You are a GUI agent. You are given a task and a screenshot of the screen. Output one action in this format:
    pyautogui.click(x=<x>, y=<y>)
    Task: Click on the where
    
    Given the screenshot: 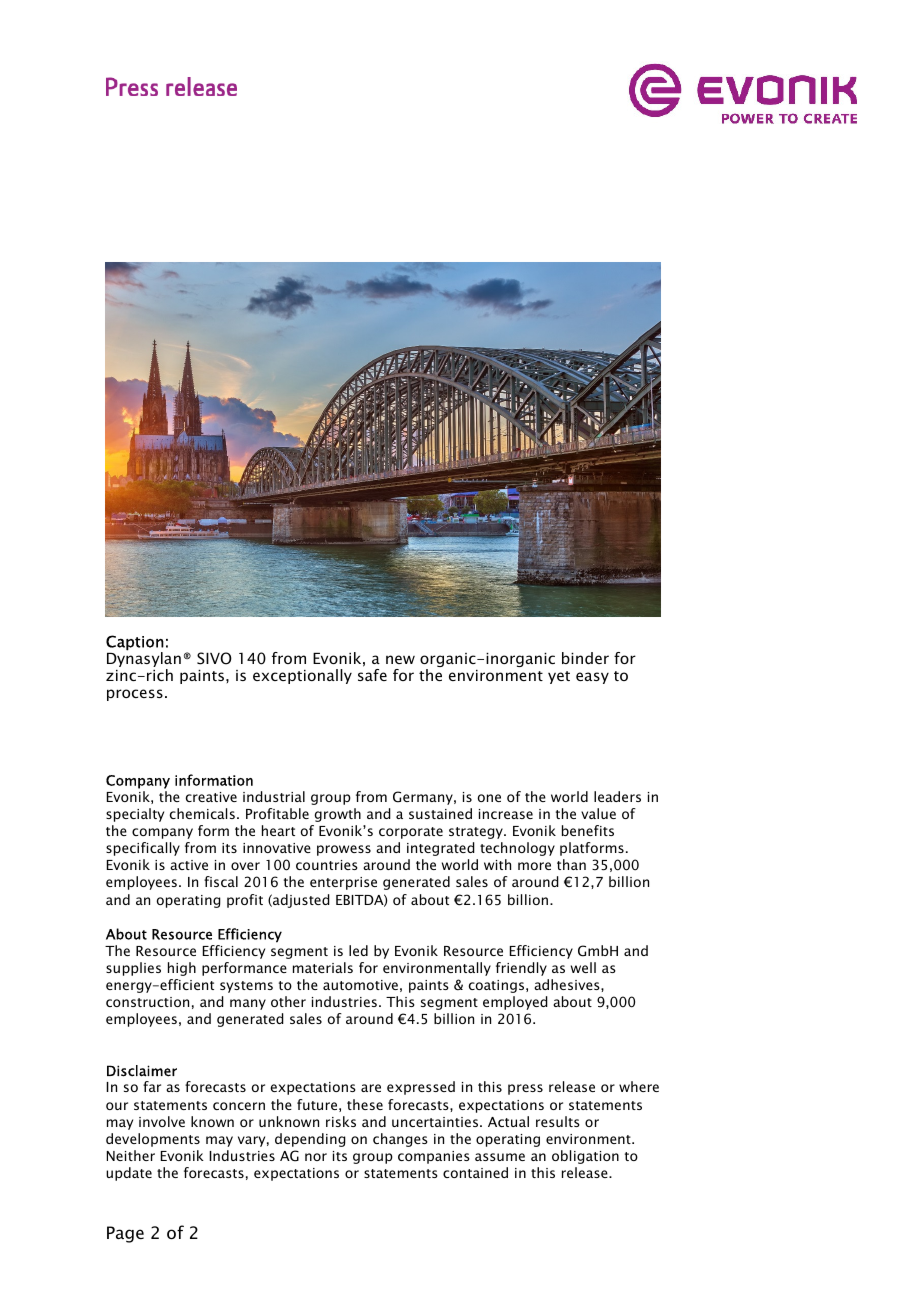 What is the action you would take?
    pyautogui.click(x=639, y=1086)
